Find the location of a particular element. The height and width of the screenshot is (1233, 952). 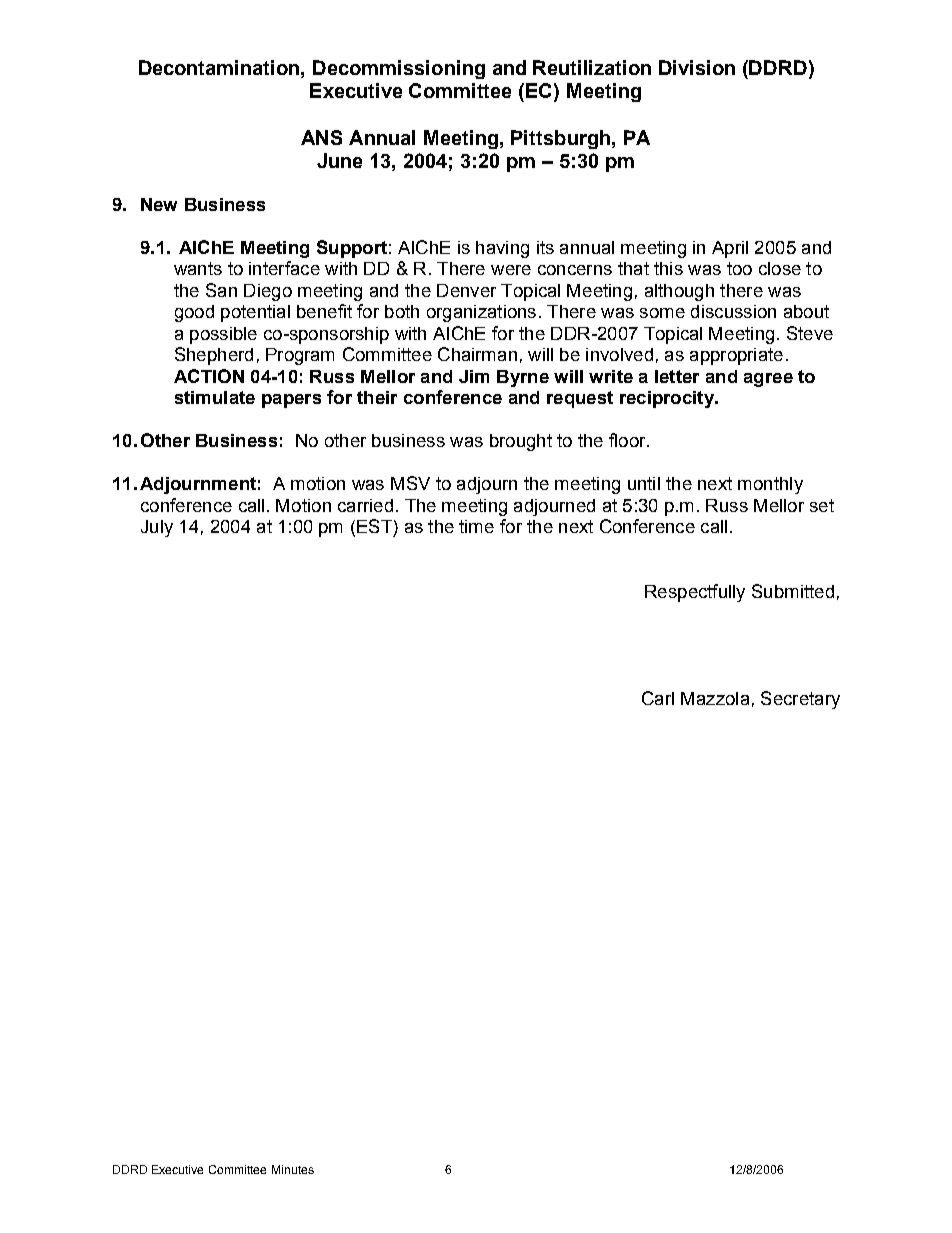

Submitted is located at coordinates (793, 591).
